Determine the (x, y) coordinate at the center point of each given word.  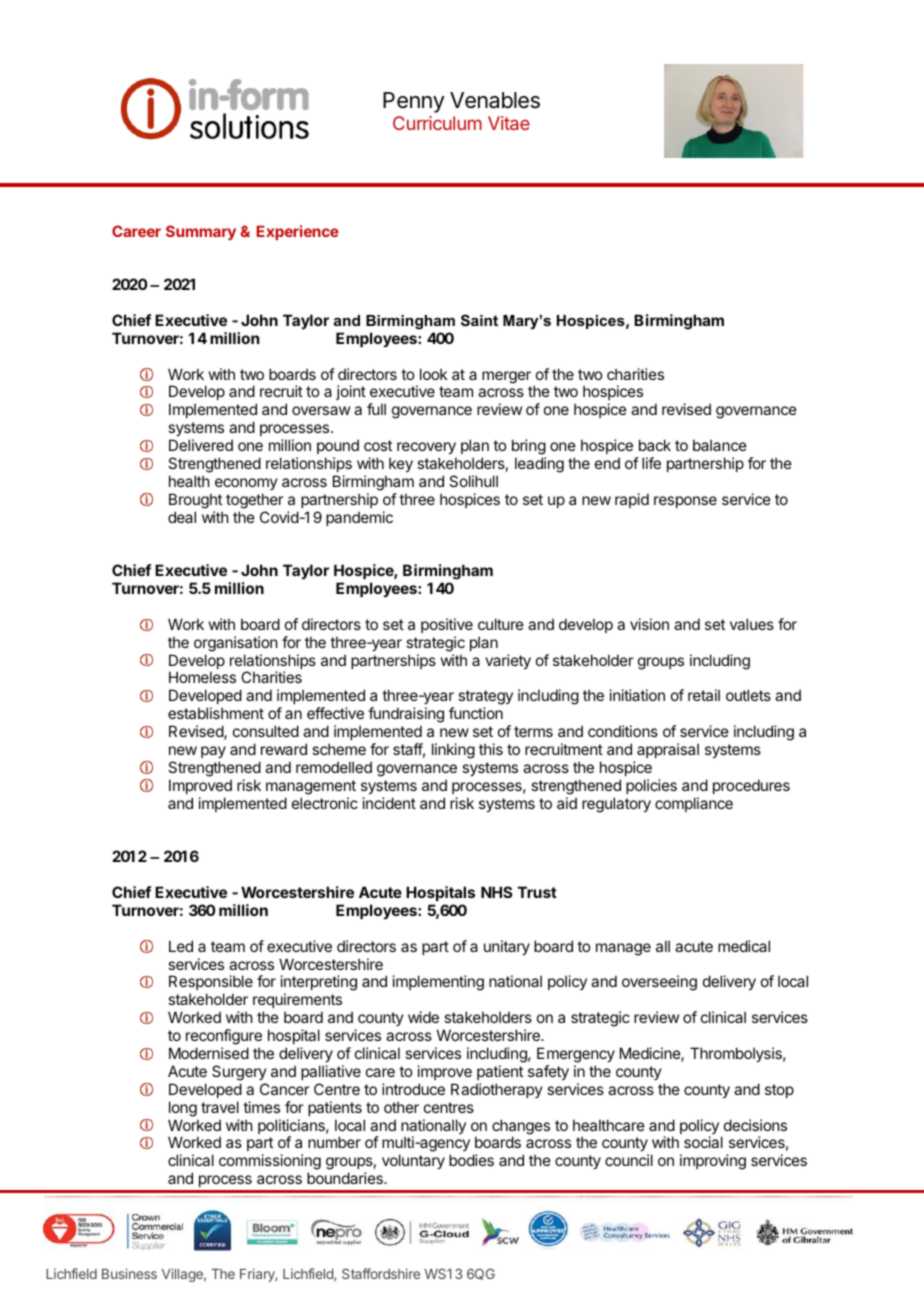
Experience (298, 232)
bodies (471, 1160)
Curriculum (437, 123)
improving (713, 1162)
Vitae (509, 123)
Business (129, 1273)
